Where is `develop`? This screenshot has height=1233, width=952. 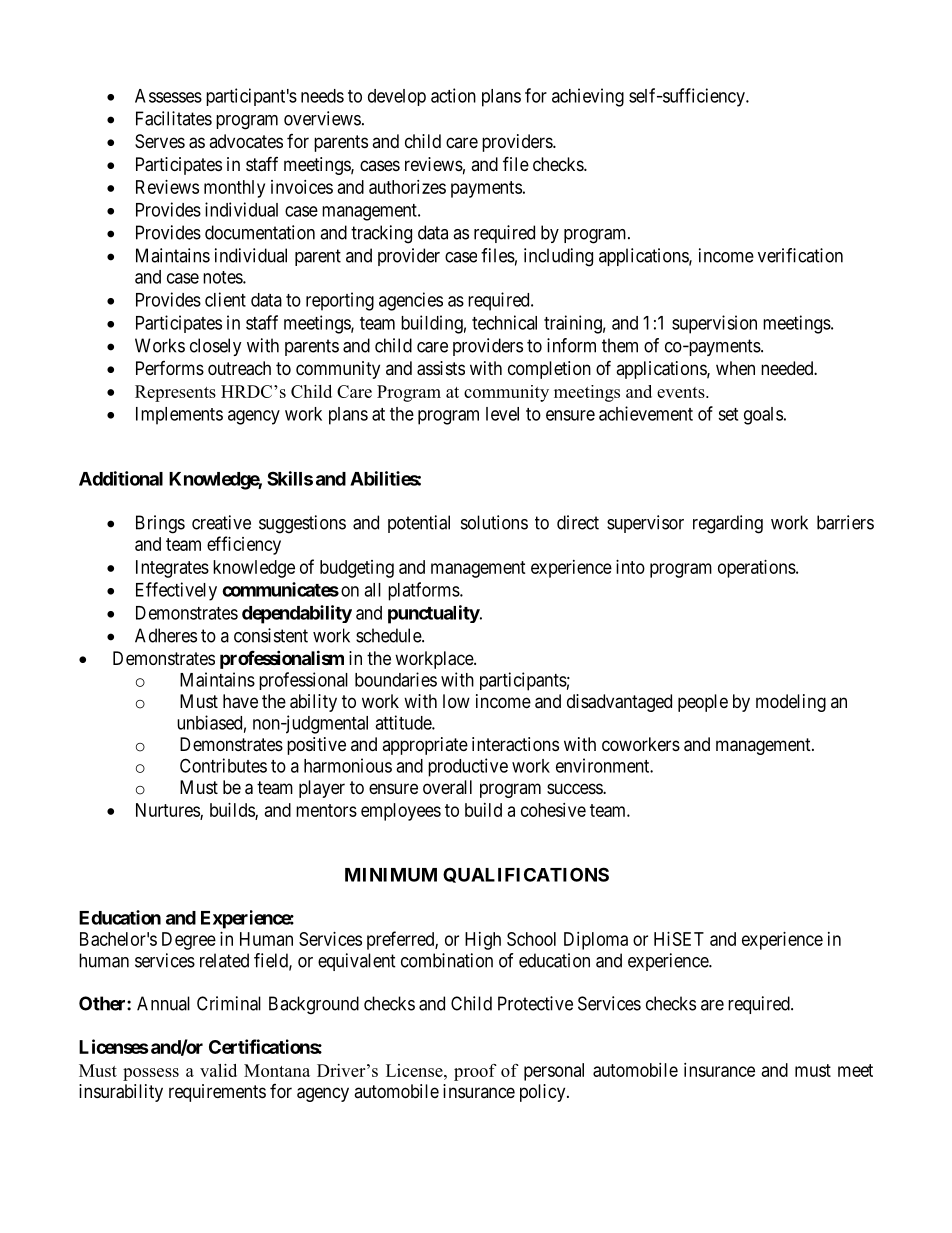
develop is located at coordinates (397, 97).
